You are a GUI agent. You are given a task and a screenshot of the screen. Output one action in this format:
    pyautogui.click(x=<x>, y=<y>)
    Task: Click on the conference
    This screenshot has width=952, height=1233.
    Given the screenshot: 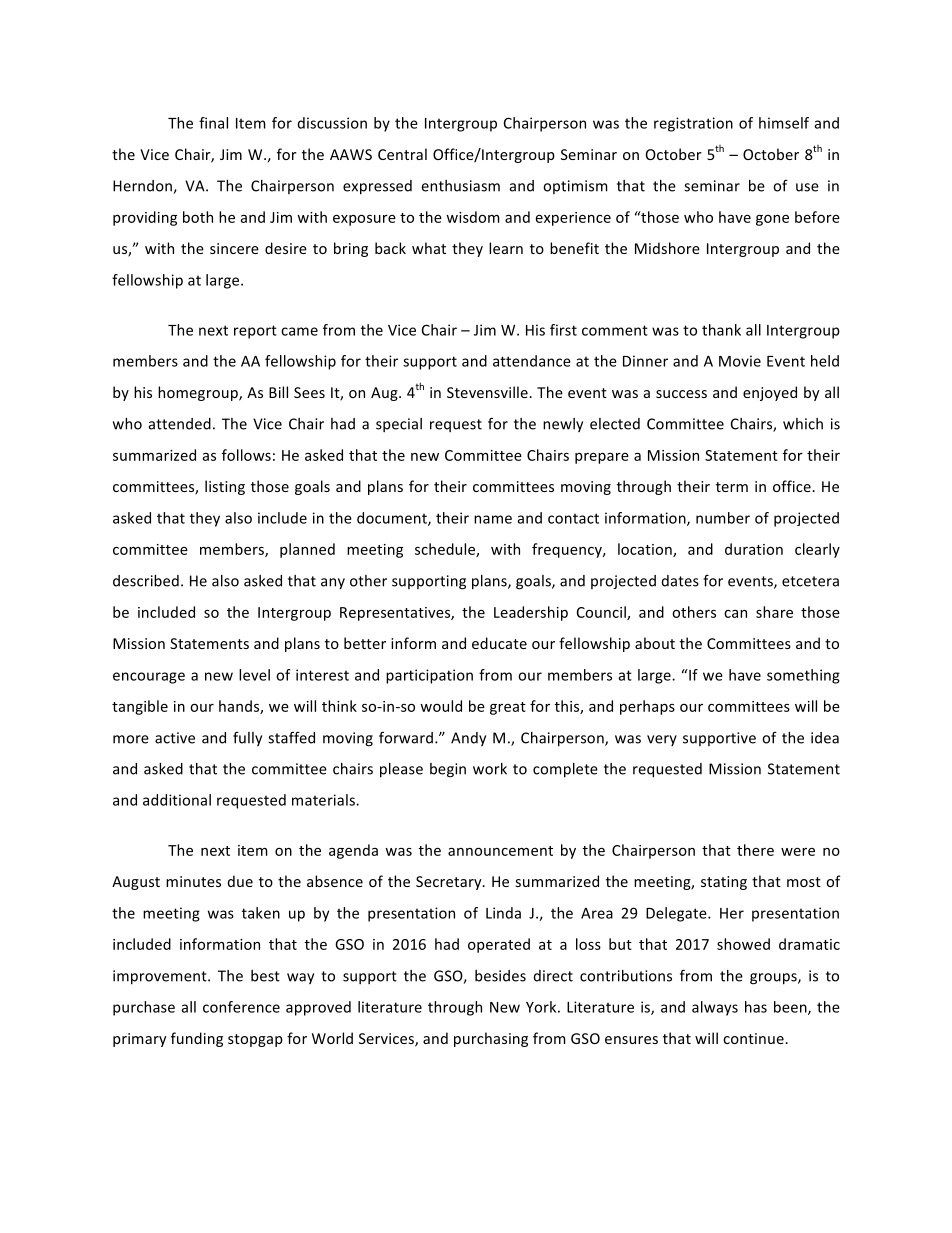 What is the action you would take?
    pyautogui.click(x=241, y=1007)
